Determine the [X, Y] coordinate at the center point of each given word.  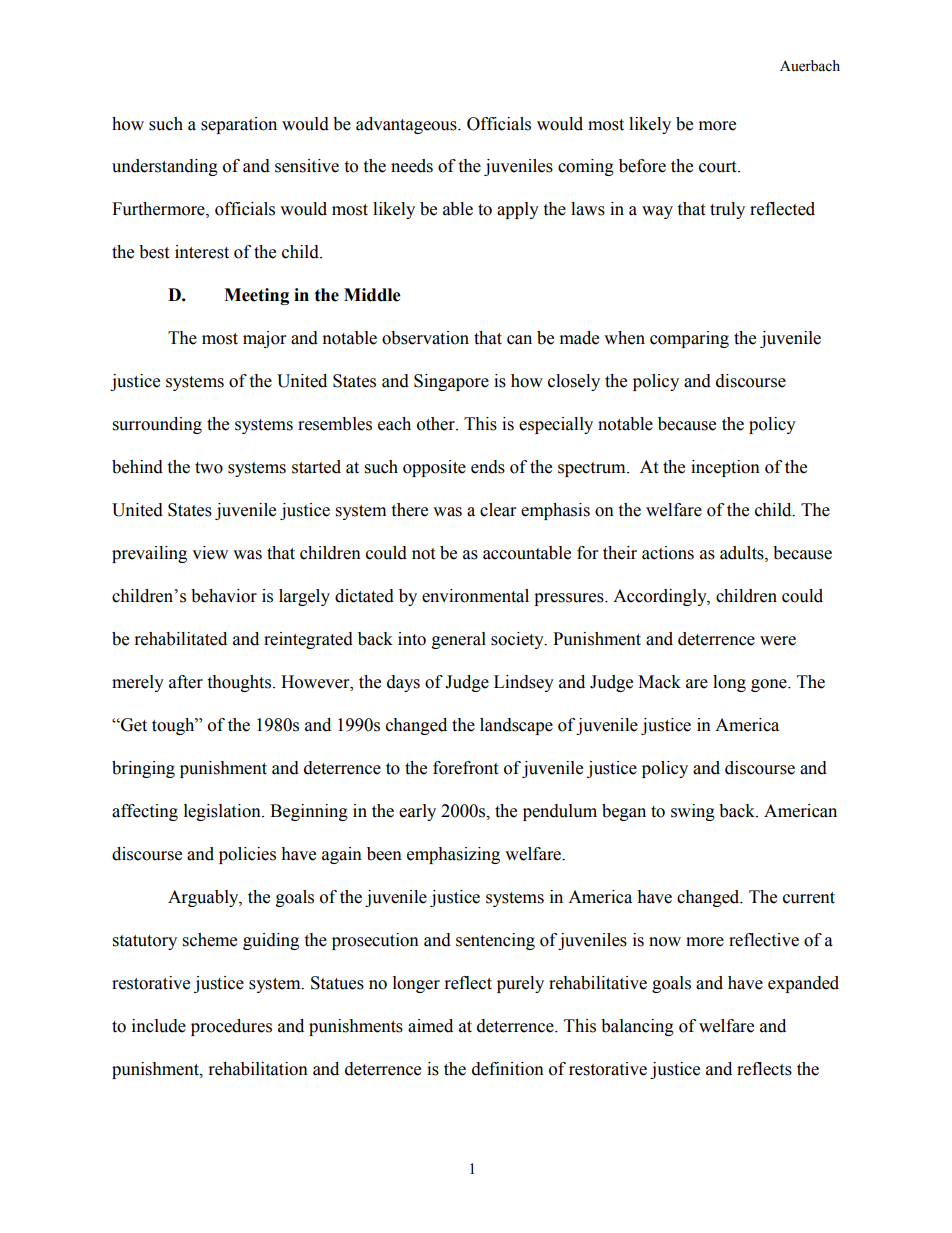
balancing [637, 1027]
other [437, 424]
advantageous [407, 125]
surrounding [157, 425]
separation [239, 125]
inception [725, 468]
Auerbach [810, 66]
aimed [430, 1026]
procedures [231, 1027]
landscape [516, 726]
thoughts [240, 683]
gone [770, 685]
